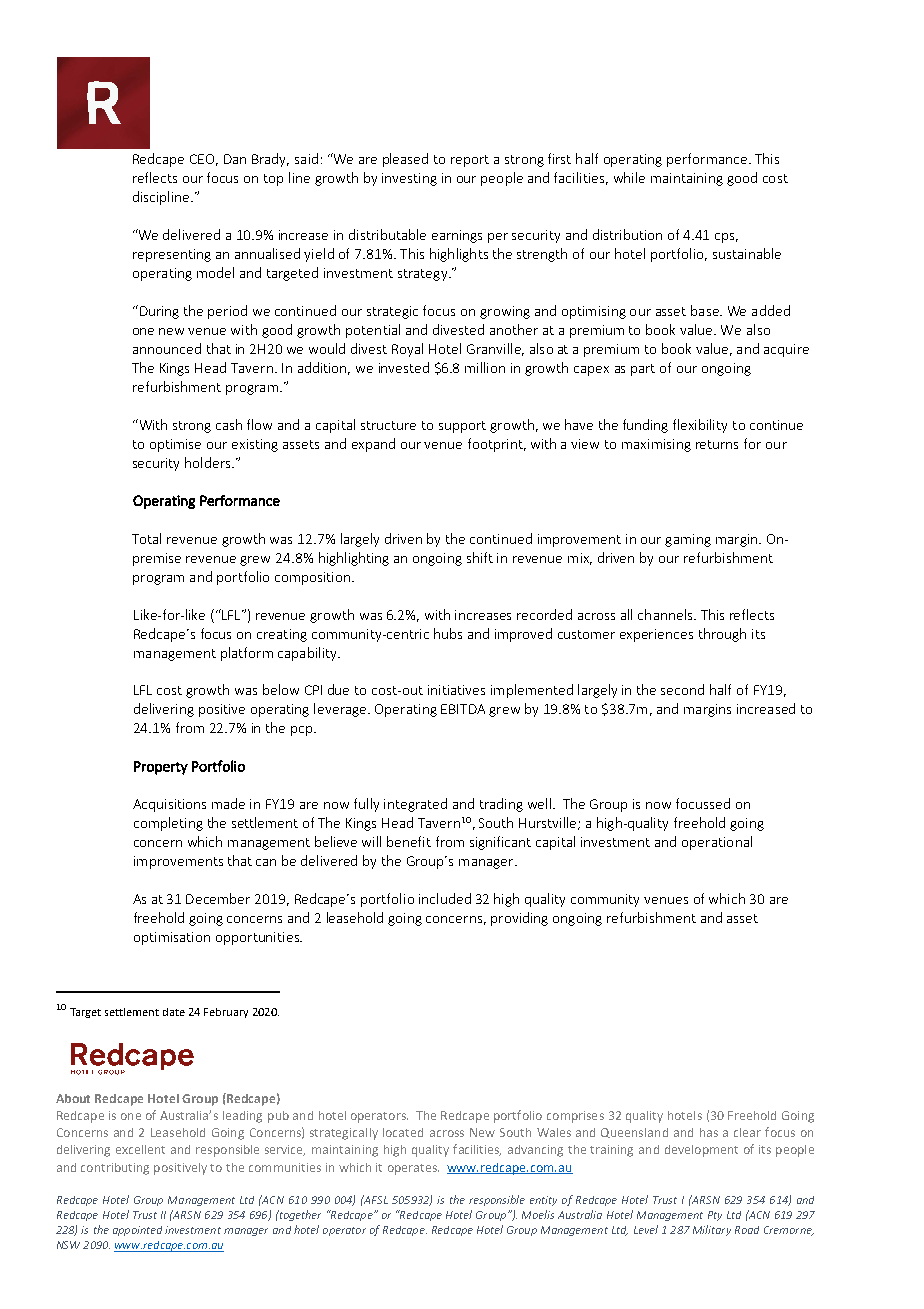 The height and width of the document is (1309, 924). Describe the element at coordinates (409, 179) in the document. I see `investing` at that location.
